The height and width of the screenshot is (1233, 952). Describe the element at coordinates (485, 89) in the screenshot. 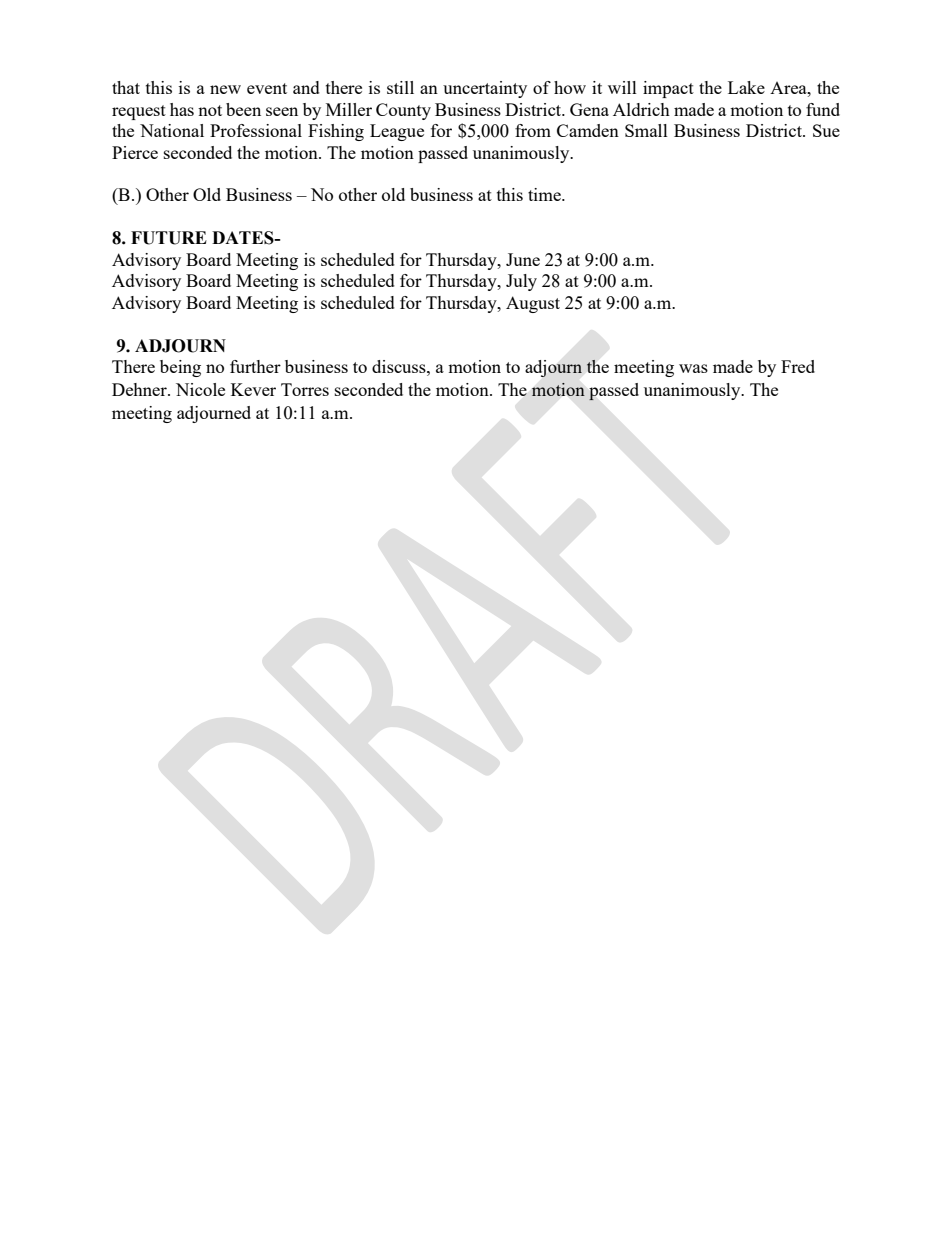

I see `uncertainty` at that location.
